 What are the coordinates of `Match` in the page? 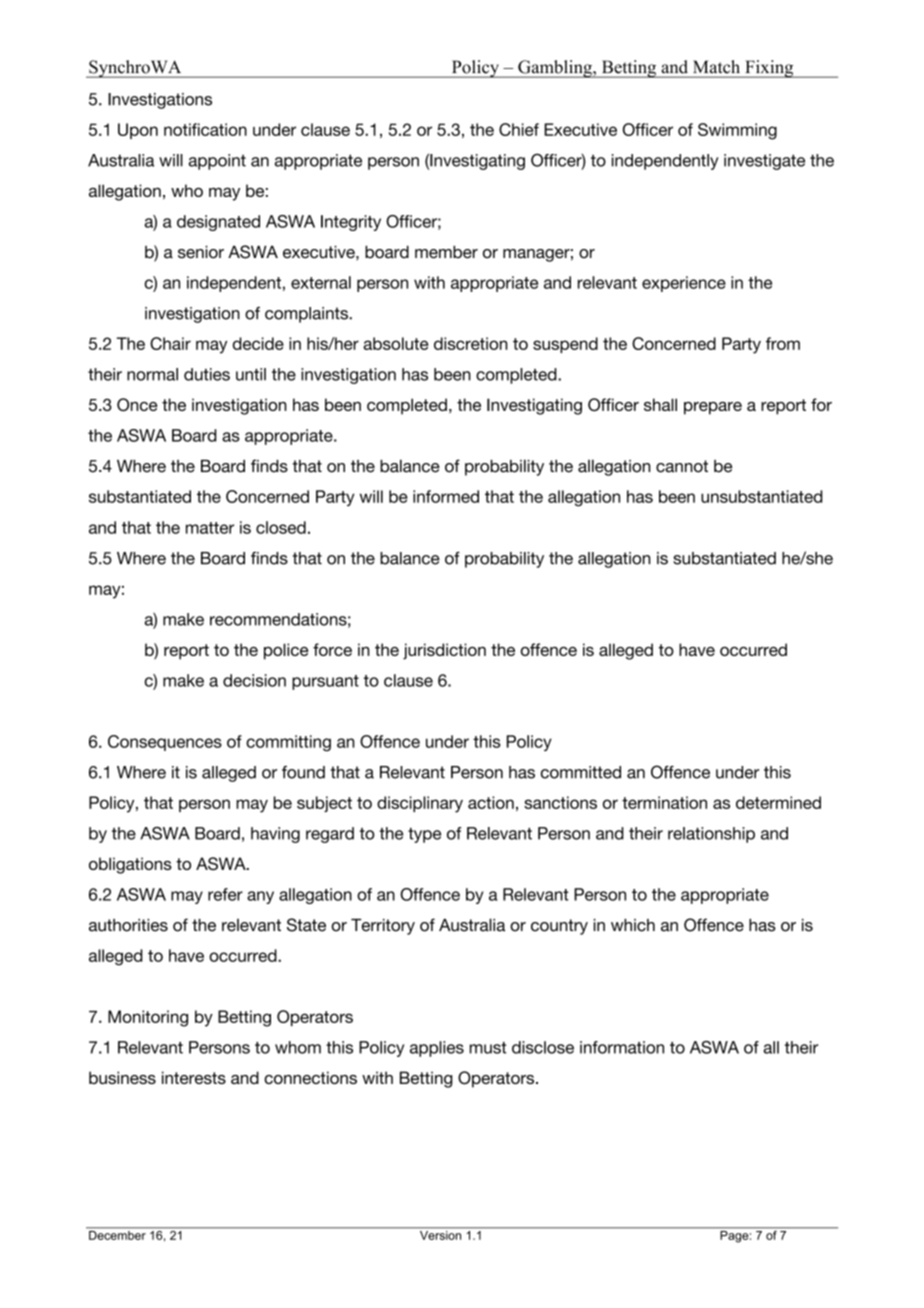 It's located at (717, 67).
